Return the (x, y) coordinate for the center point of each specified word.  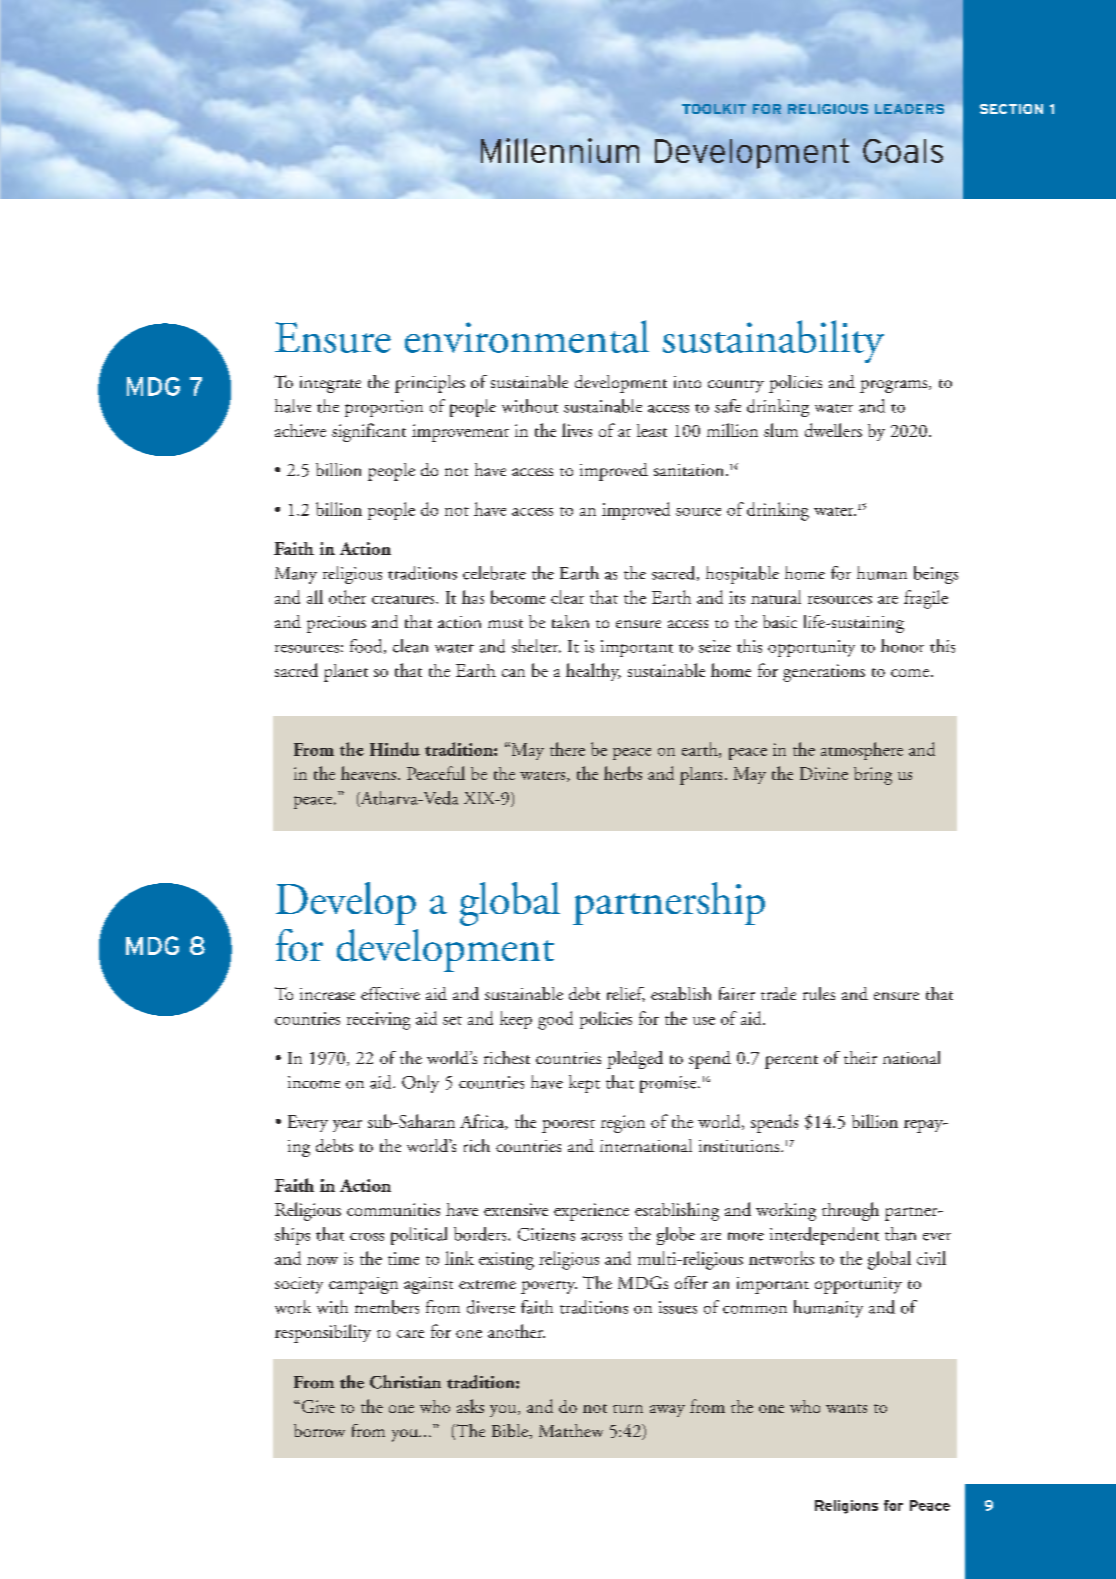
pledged (635, 1060)
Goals (903, 151)
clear (567, 597)
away (667, 1411)
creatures (404, 599)
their (860, 1057)
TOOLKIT (714, 109)
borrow (319, 1430)
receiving (378, 1021)
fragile (926, 599)
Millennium (560, 150)
